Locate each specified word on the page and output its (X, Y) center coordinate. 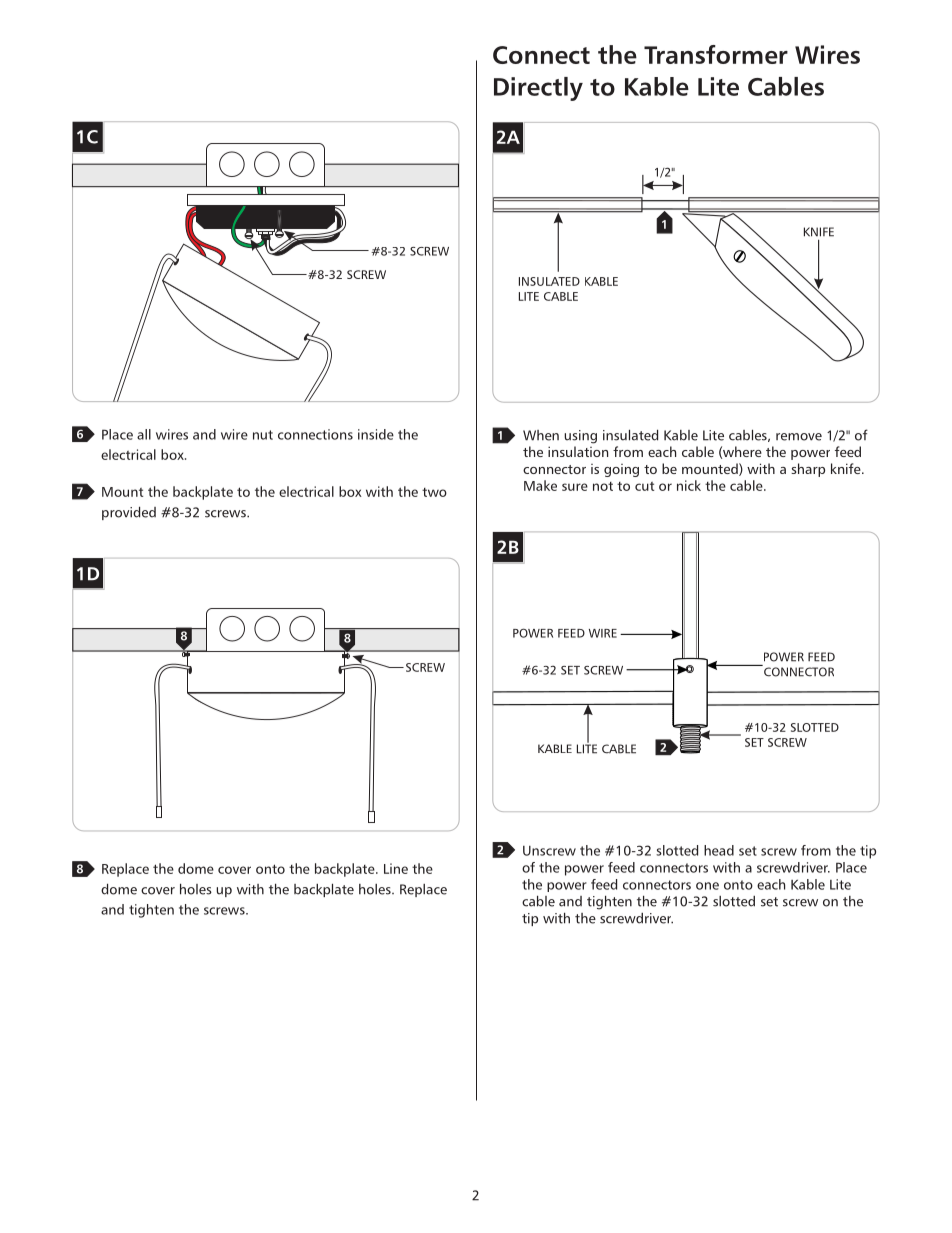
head (719, 850)
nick (689, 485)
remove (799, 437)
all (144, 434)
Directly (538, 89)
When (541, 435)
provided (129, 513)
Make (540, 485)
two (434, 492)
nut (263, 435)
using (580, 437)
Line (396, 868)
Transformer (716, 54)
